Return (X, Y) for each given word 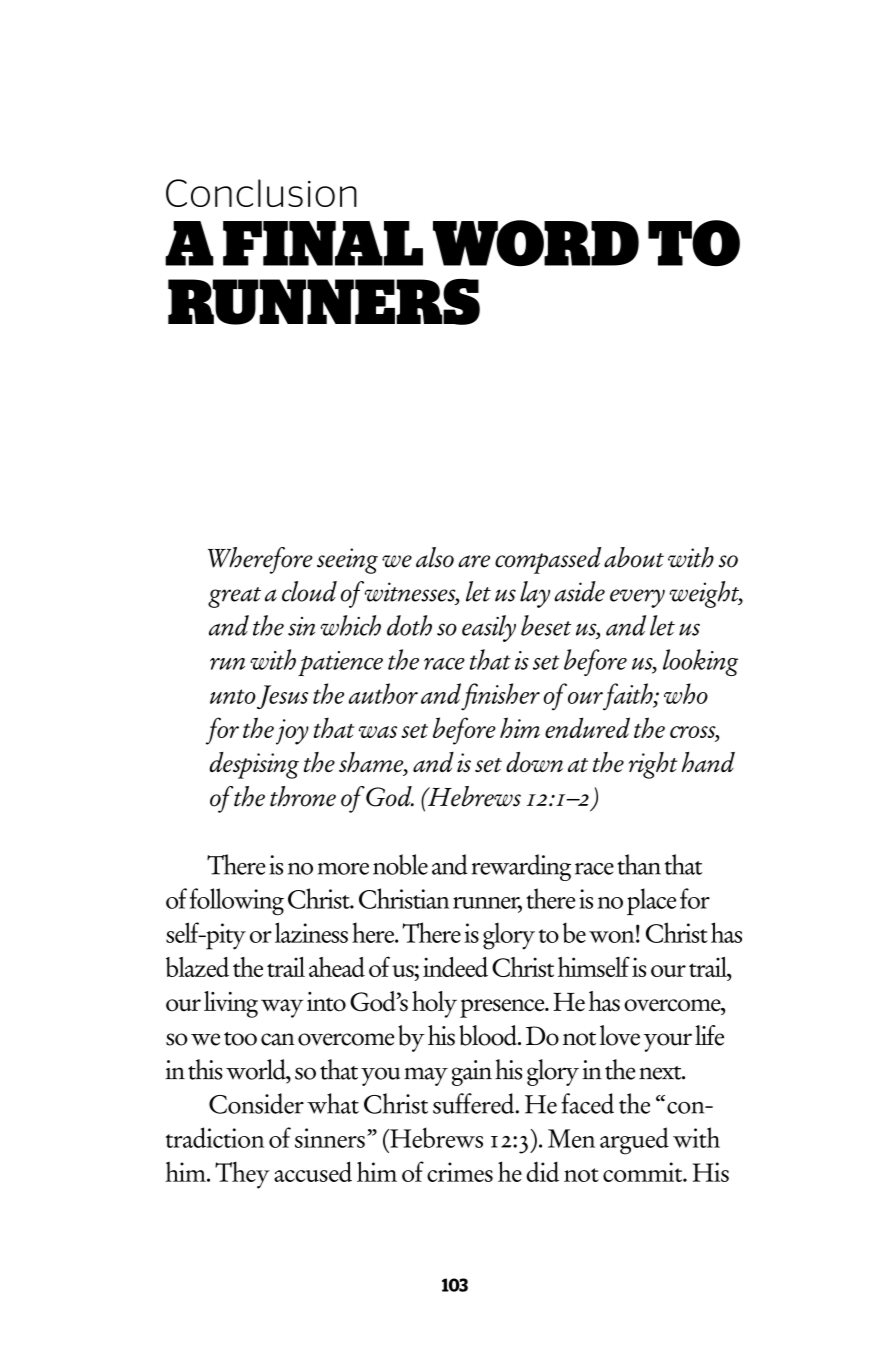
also (435, 557)
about (634, 557)
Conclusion (261, 193)
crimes (460, 1172)
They (242, 1175)
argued (634, 1141)
